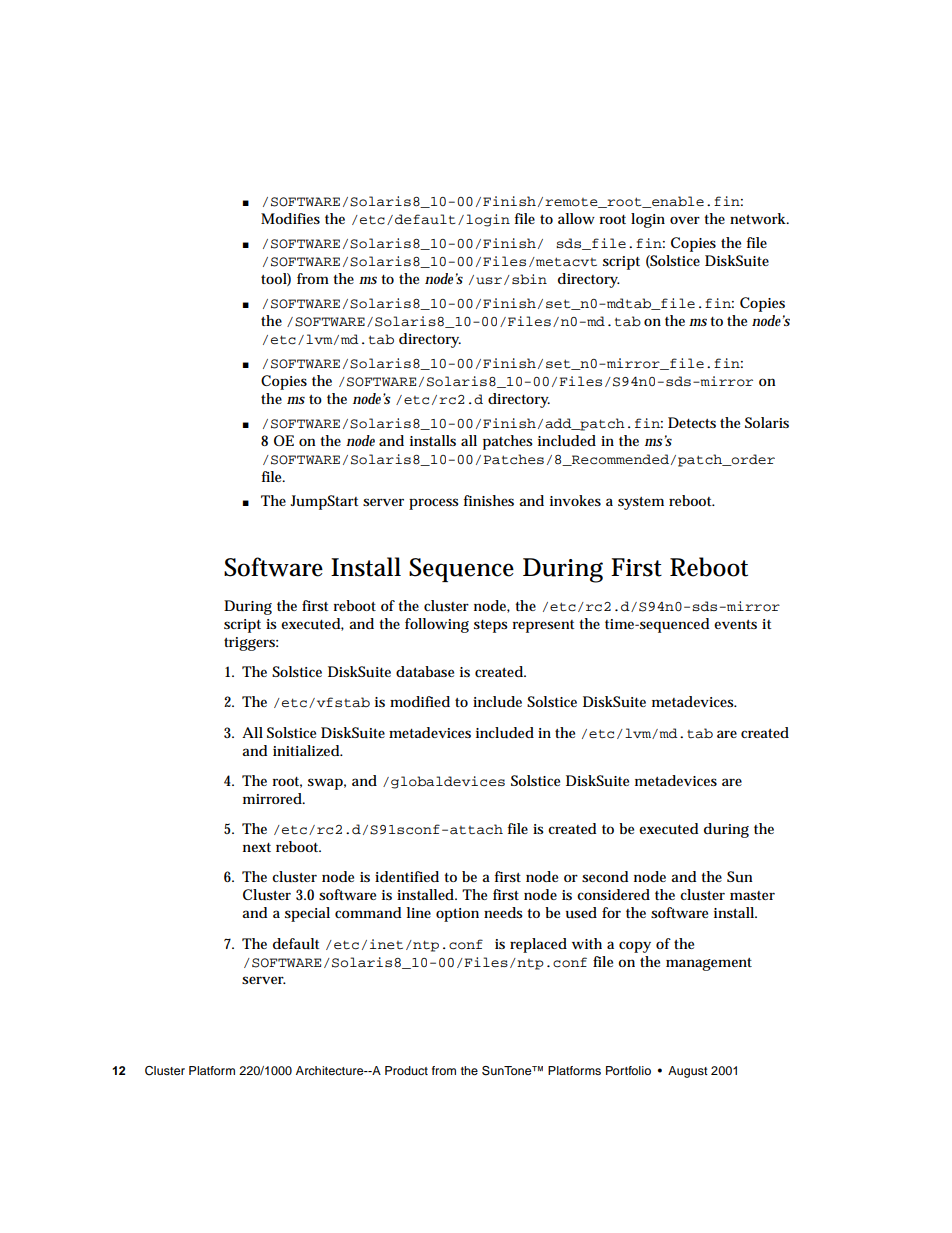 The image size is (952, 1233). Describe the element at coordinates (434, 504) in the screenshot. I see `process` at that location.
